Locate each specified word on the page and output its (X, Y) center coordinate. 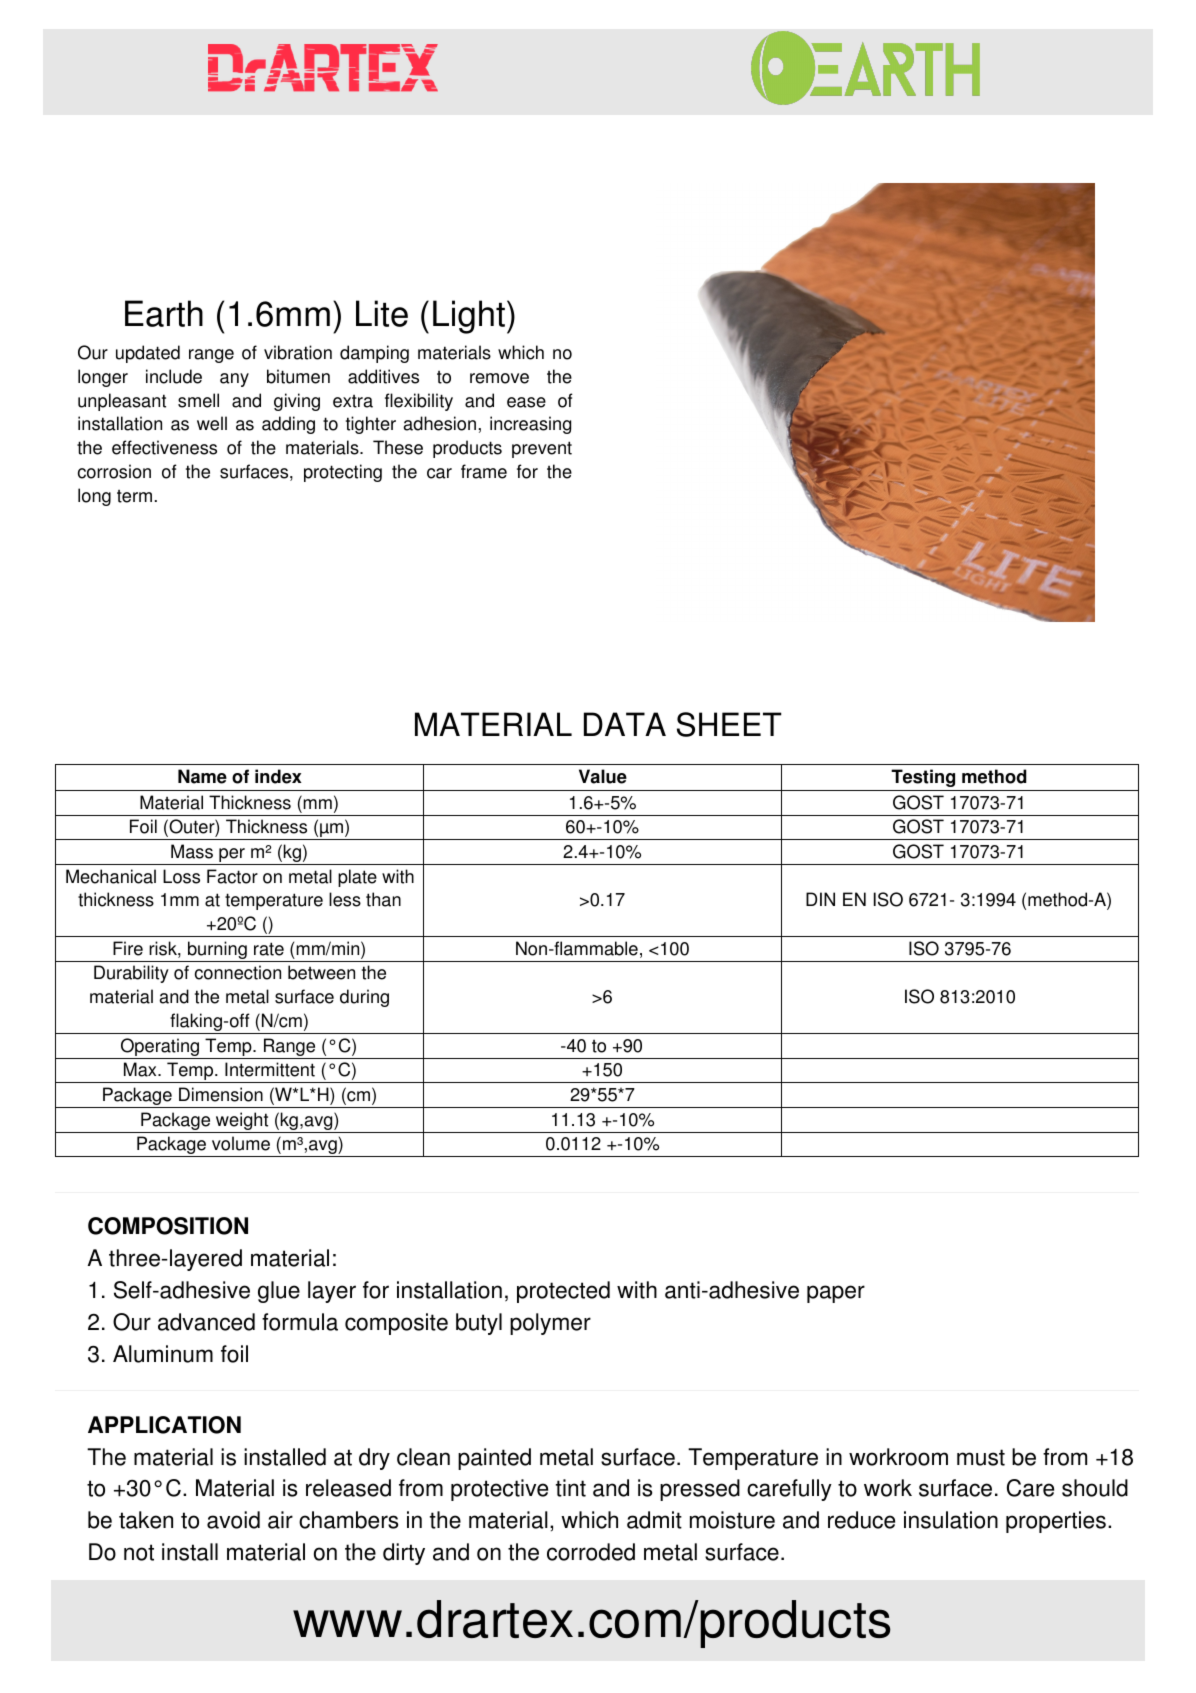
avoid (233, 1520)
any (234, 380)
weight (242, 1122)
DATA (625, 724)
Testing (923, 778)
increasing (530, 425)
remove (499, 378)
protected (563, 1292)
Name (202, 776)
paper (836, 1294)
